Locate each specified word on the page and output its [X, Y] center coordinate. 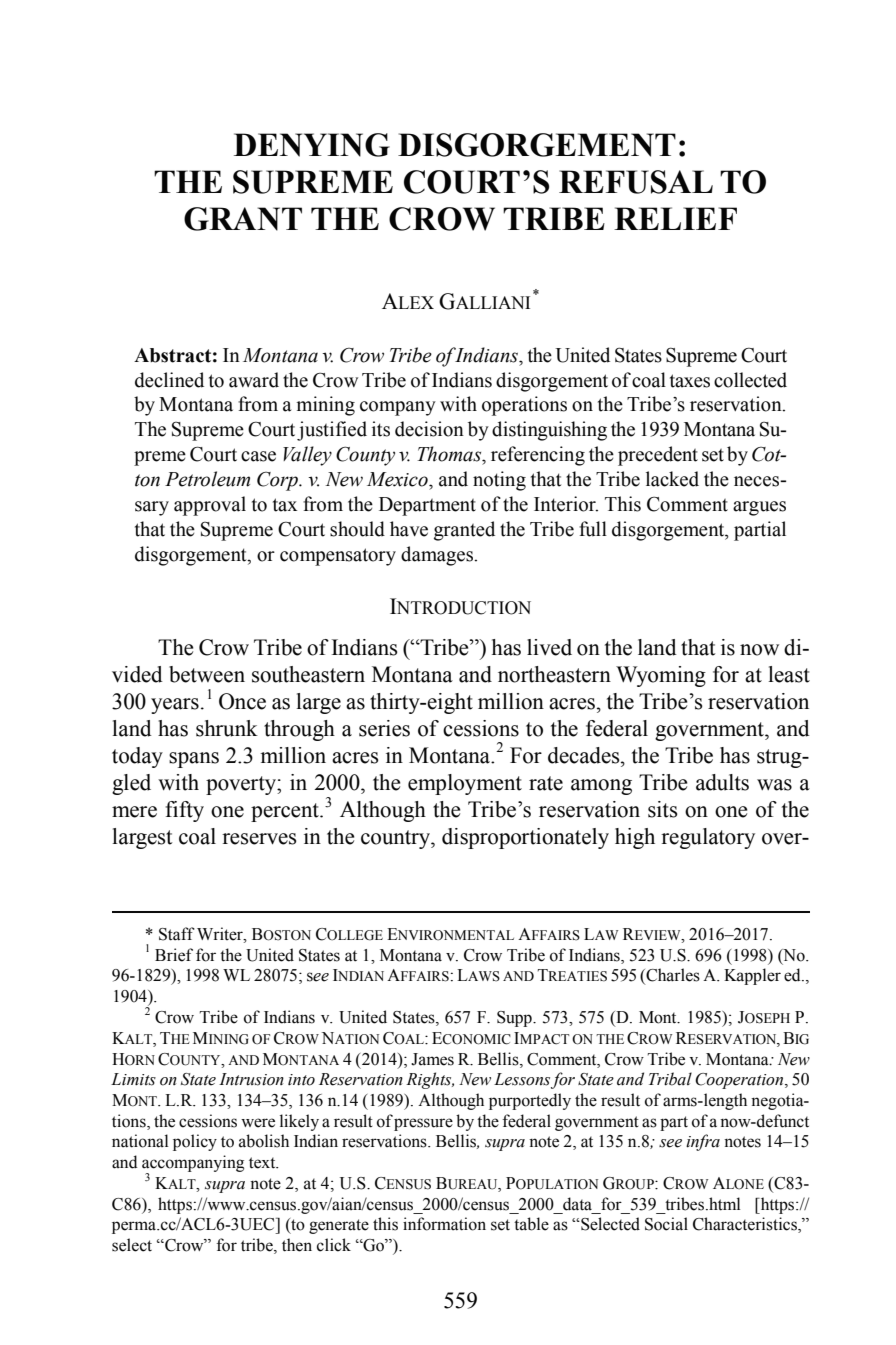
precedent [658, 456]
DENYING [312, 145]
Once [242, 701]
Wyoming [661, 676]
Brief [174, 955]
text [263, 1163]
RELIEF [675, 218]
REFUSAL [636, 182]
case [258, 456]
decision [429, 429]
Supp [515, 1019]
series [384, 728]
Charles [672, 976]
